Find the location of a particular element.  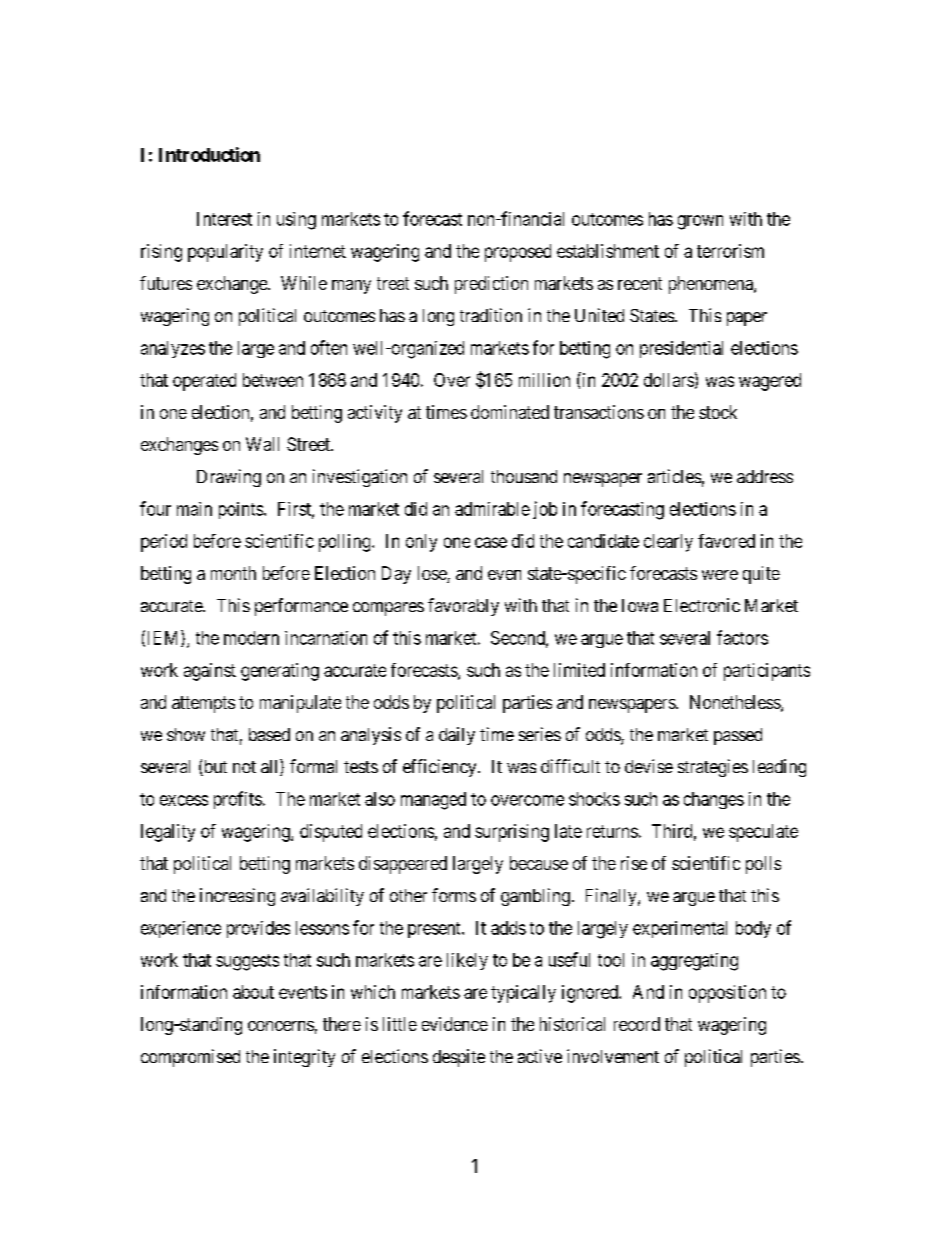

grown is located at coordinates (700, 222).
